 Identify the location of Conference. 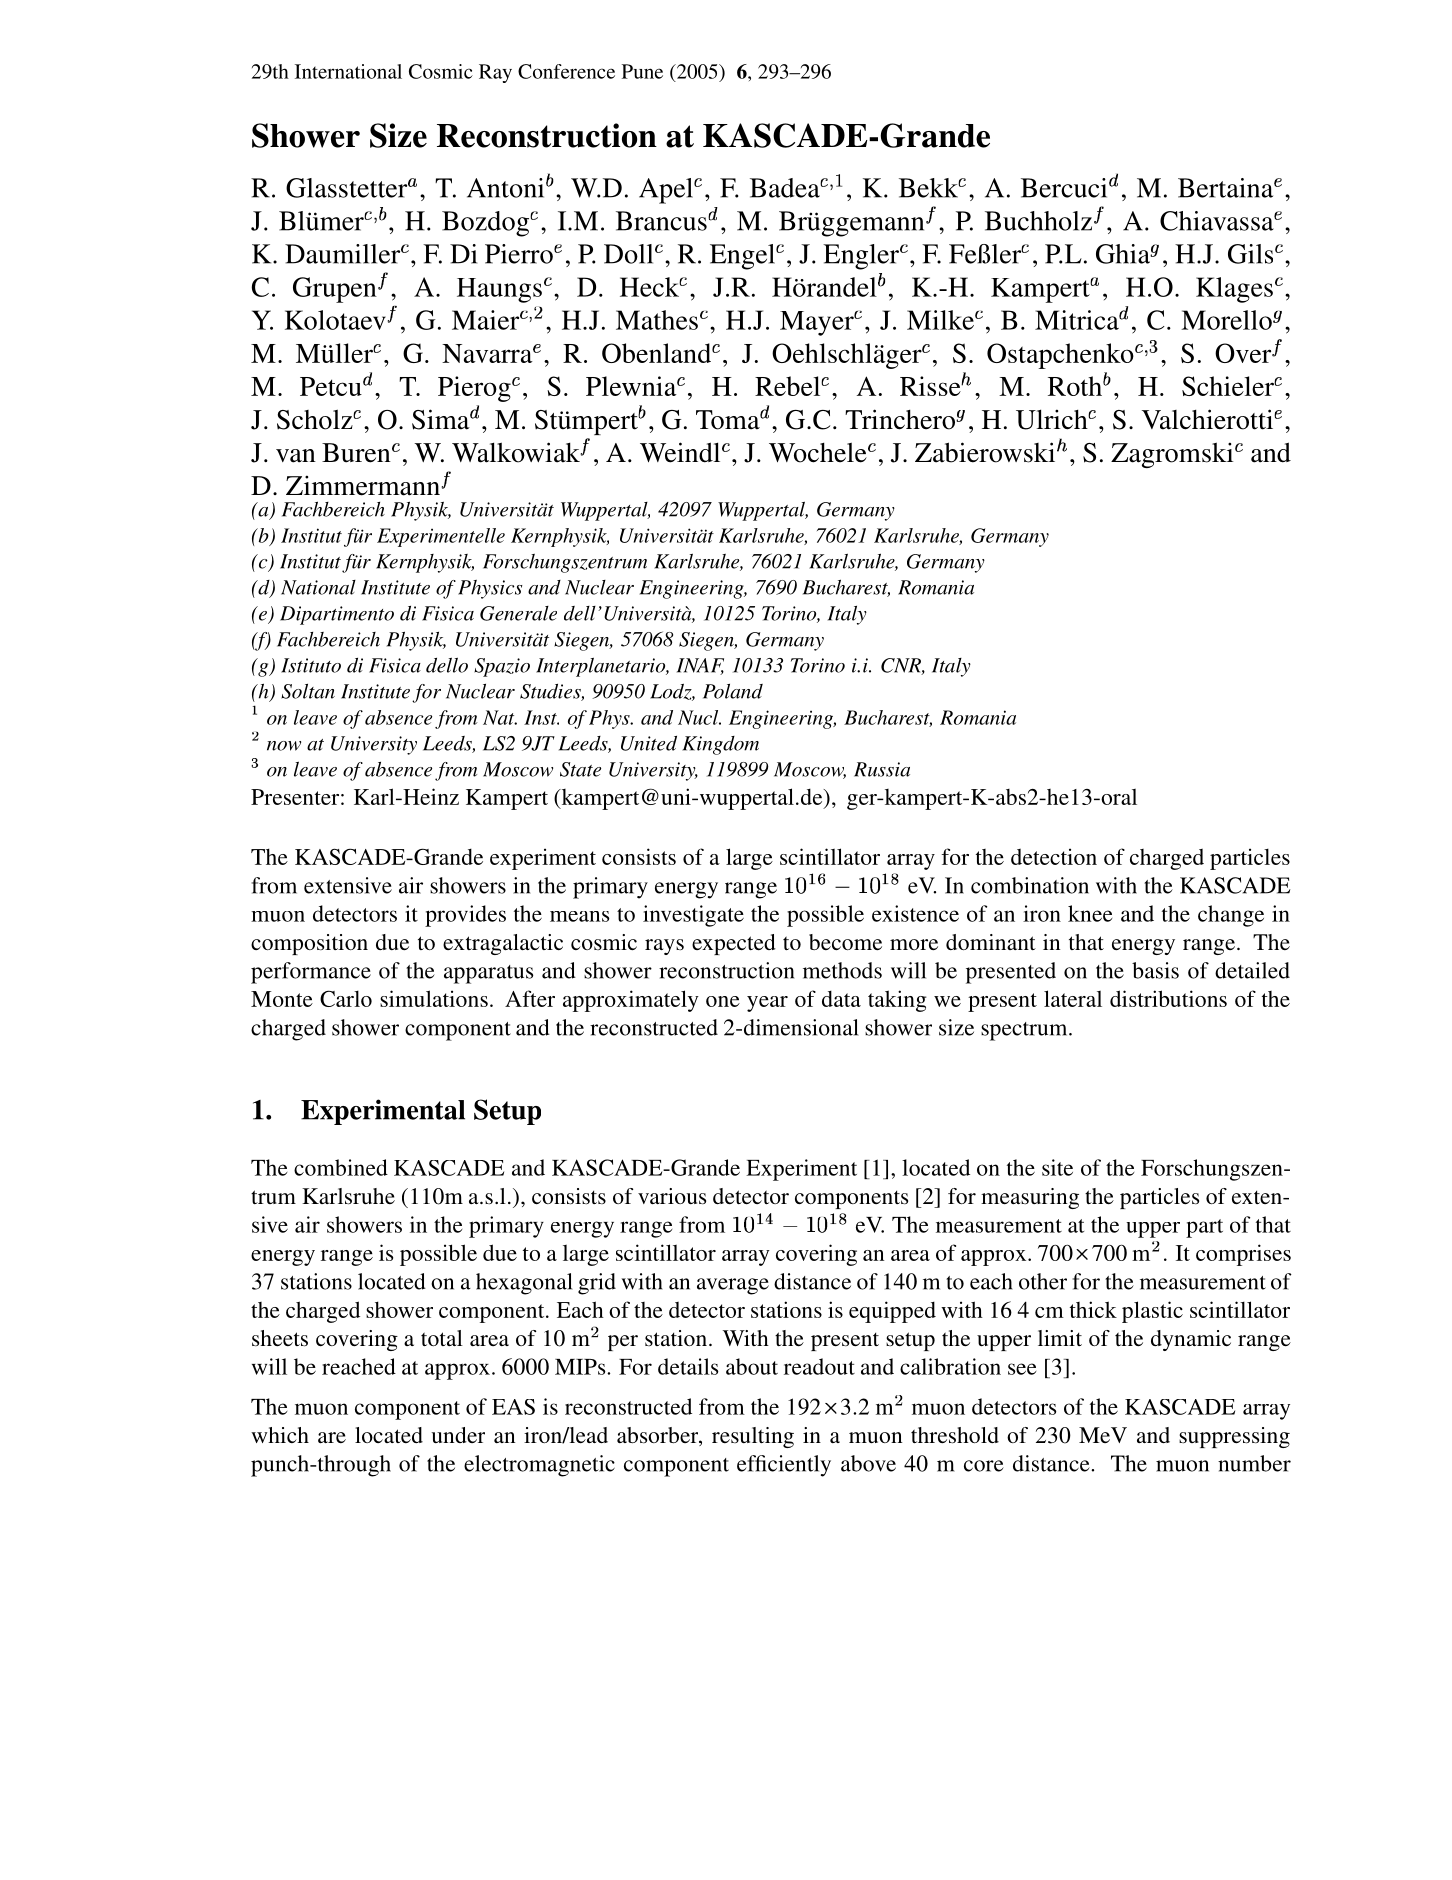
(566, 71).
